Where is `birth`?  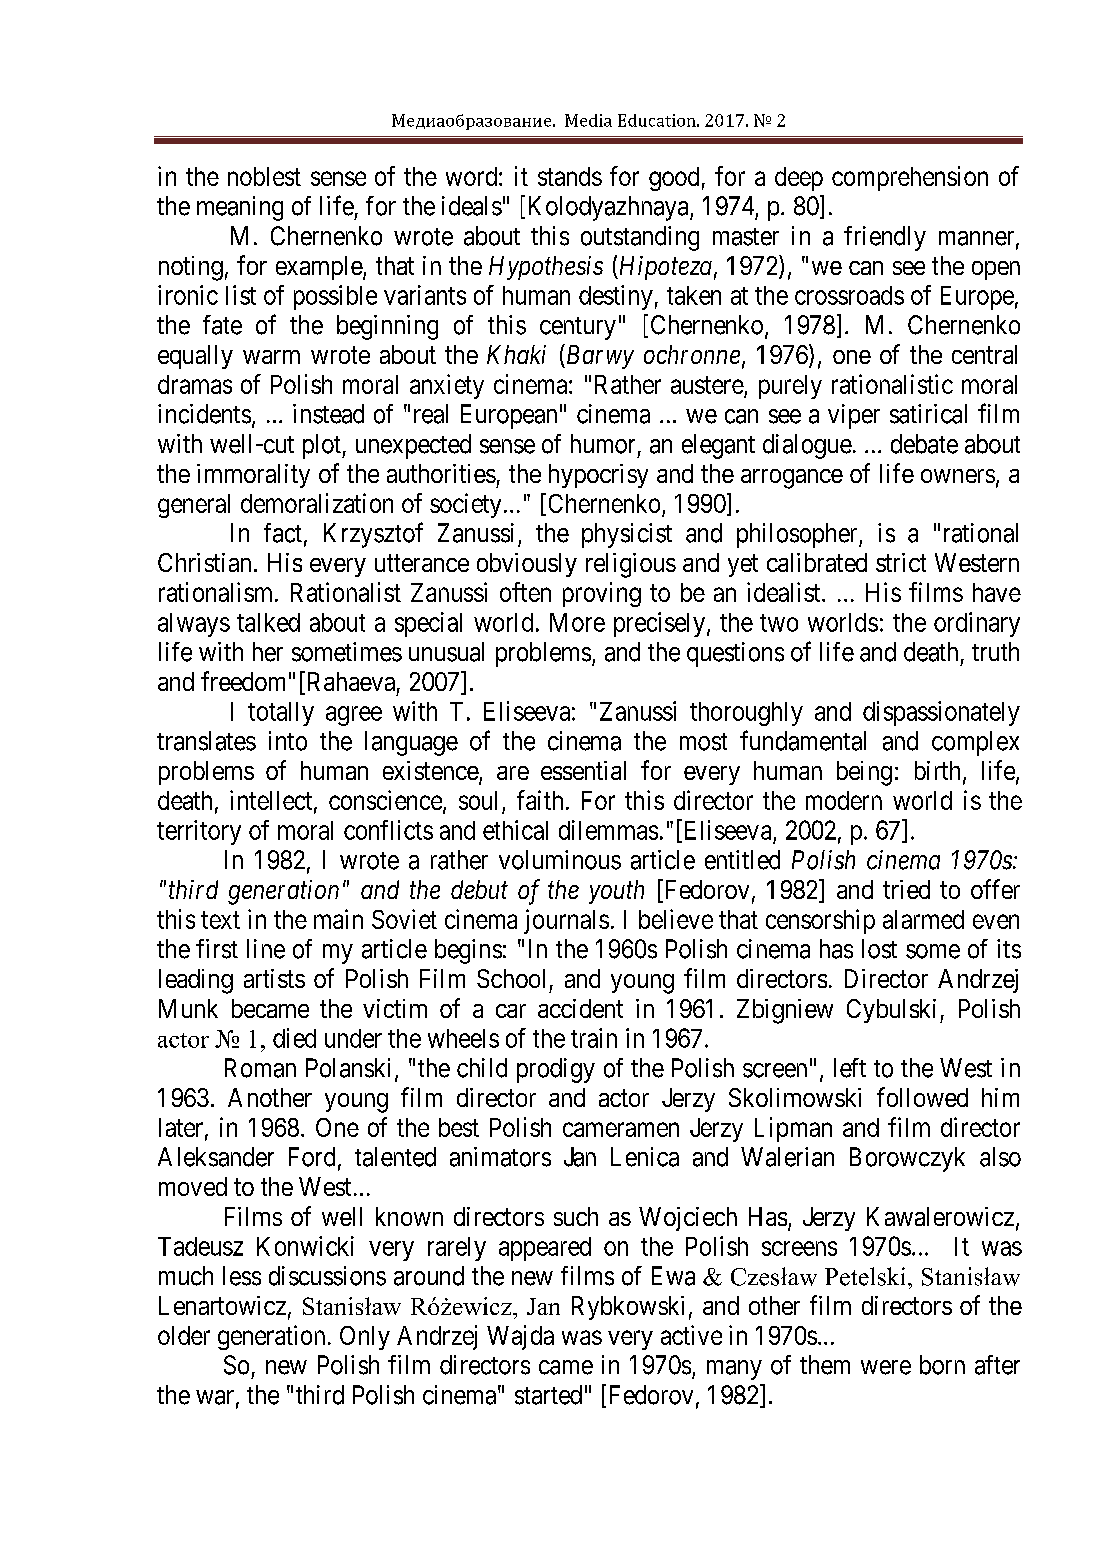 birth is located at coordinates (939, 772).
